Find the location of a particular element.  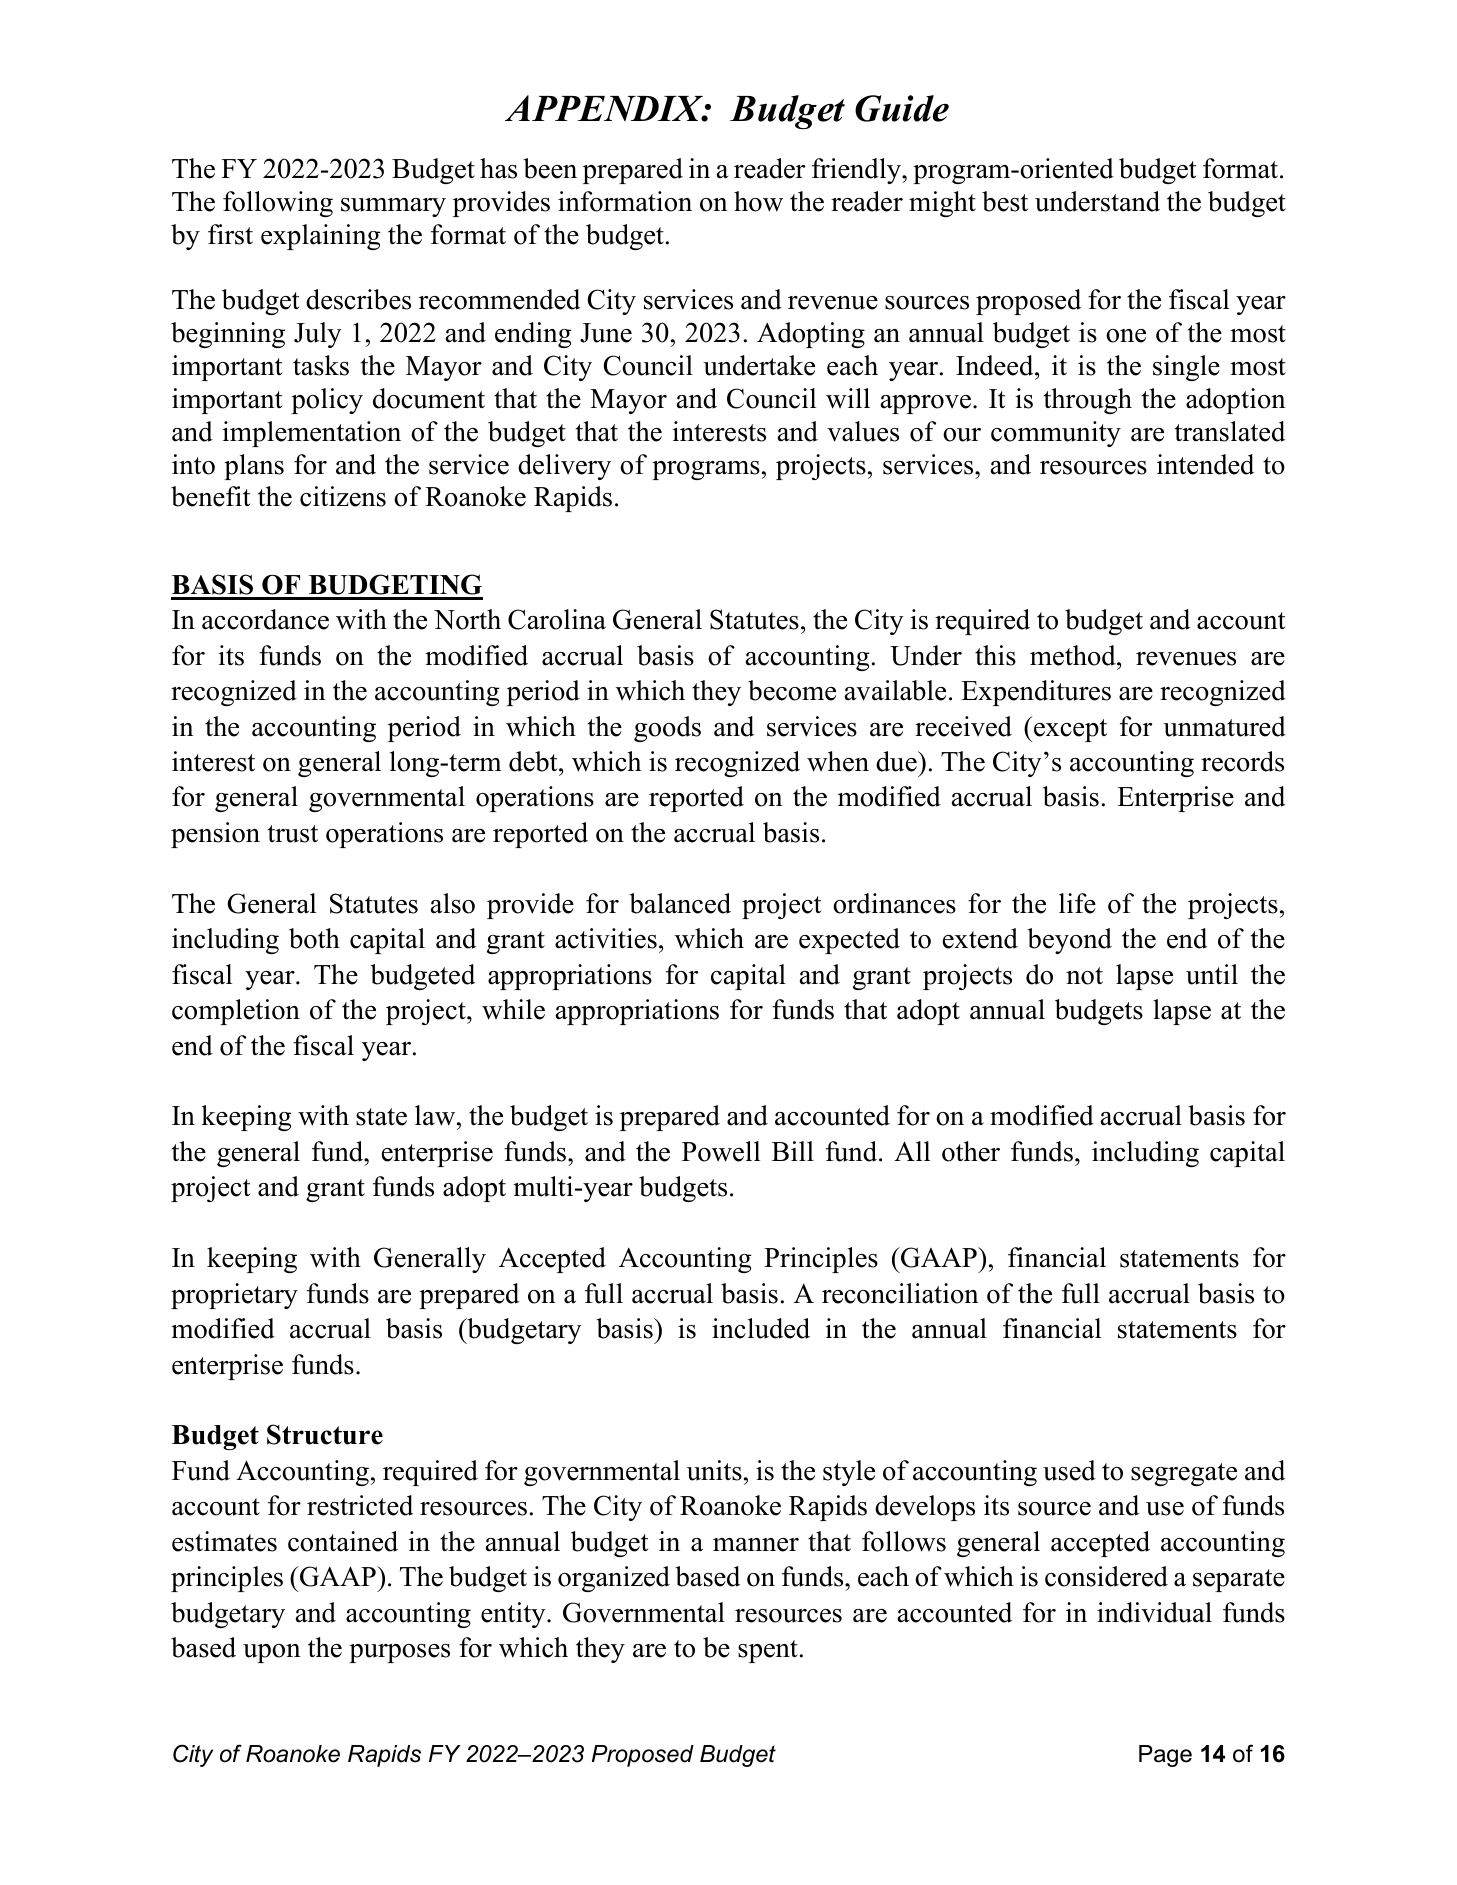

spent is located at coordinates (768, 1651).
